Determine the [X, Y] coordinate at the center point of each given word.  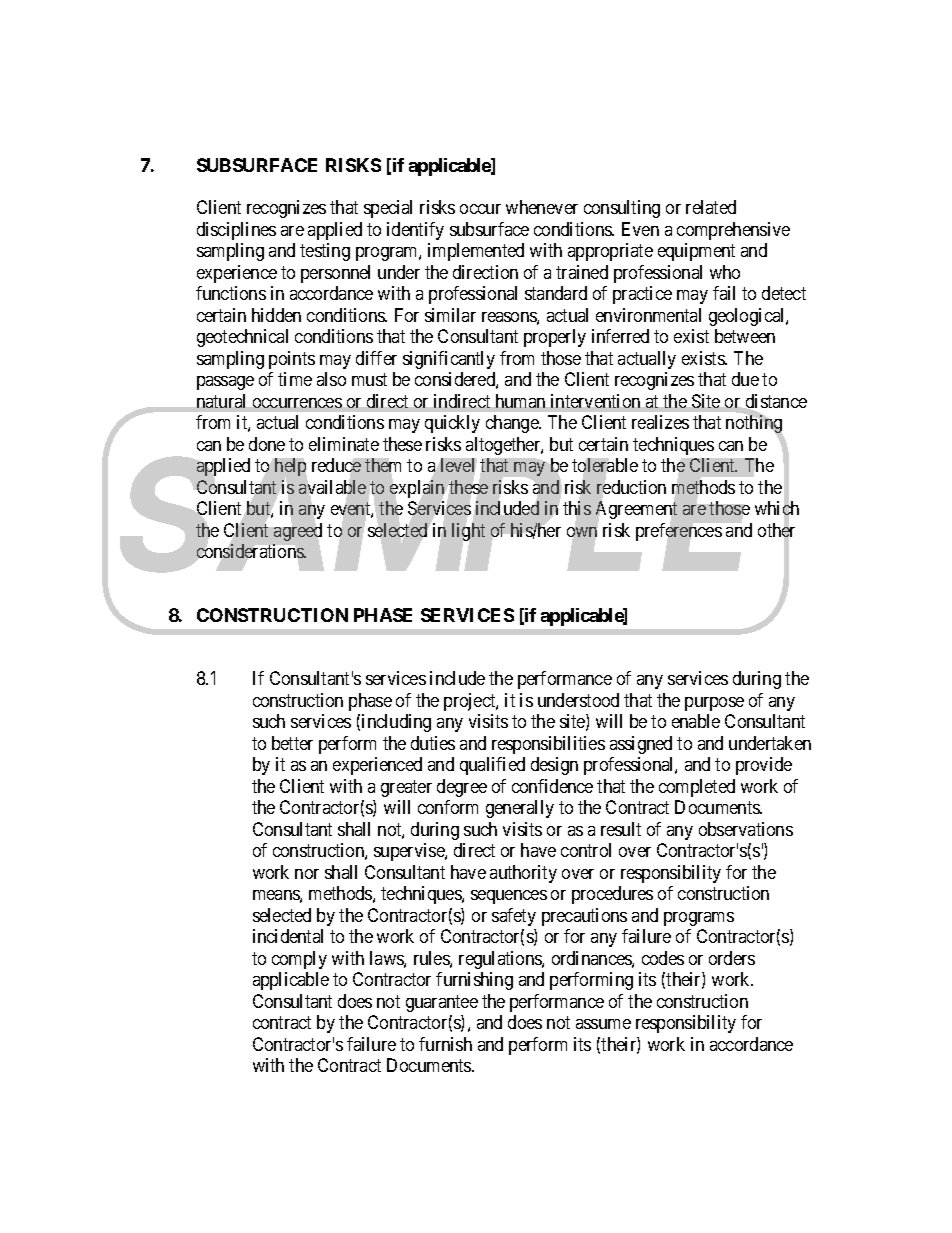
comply [299, 960]
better [292, 743]
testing [325, 252]
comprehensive [733, 231]
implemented [476, 252]
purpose [714, 704]
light [468, 533]
